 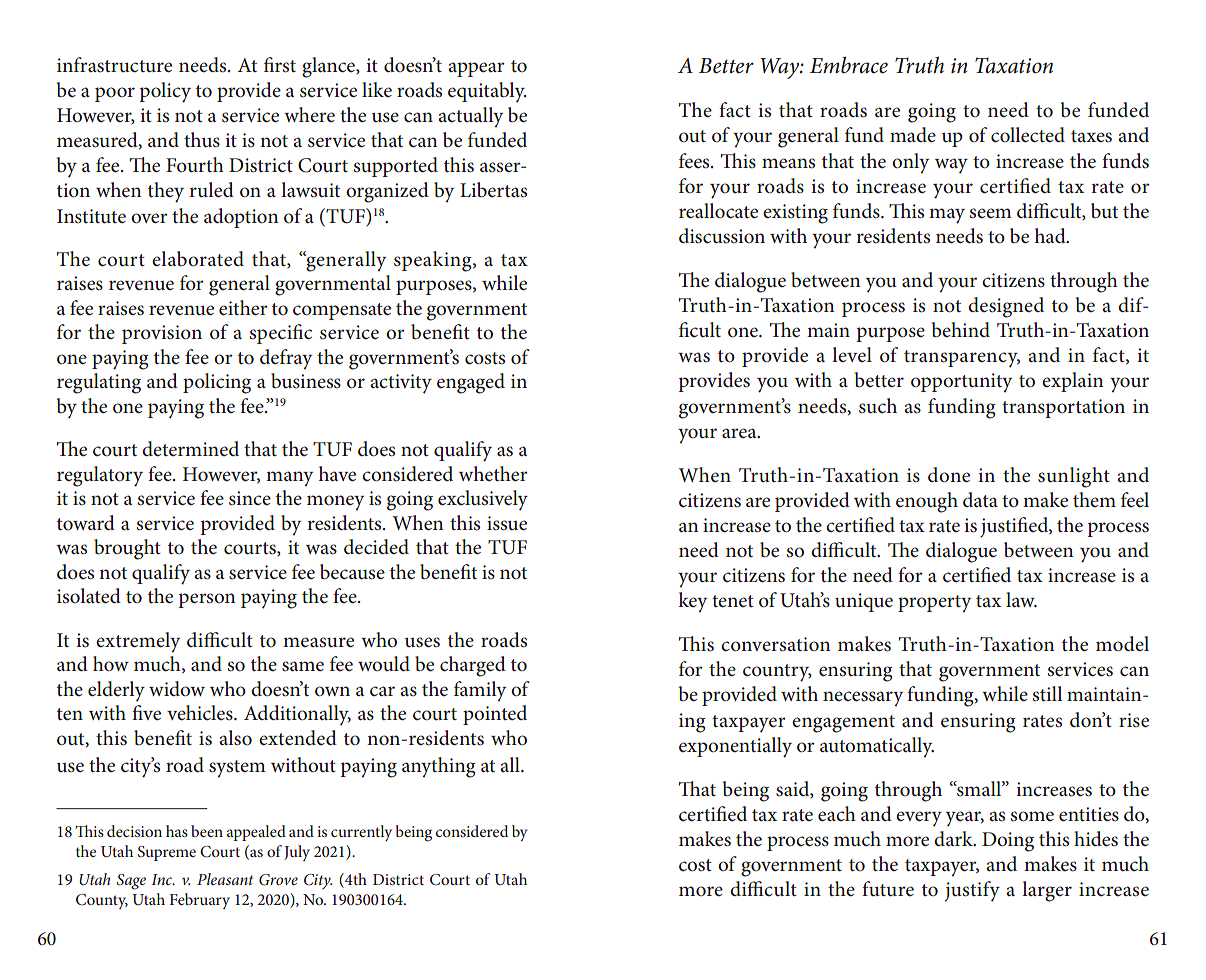 What do you see at coordinates (250, 498) in the screenshot?
I see `since` at bounding box center [250, 498].
